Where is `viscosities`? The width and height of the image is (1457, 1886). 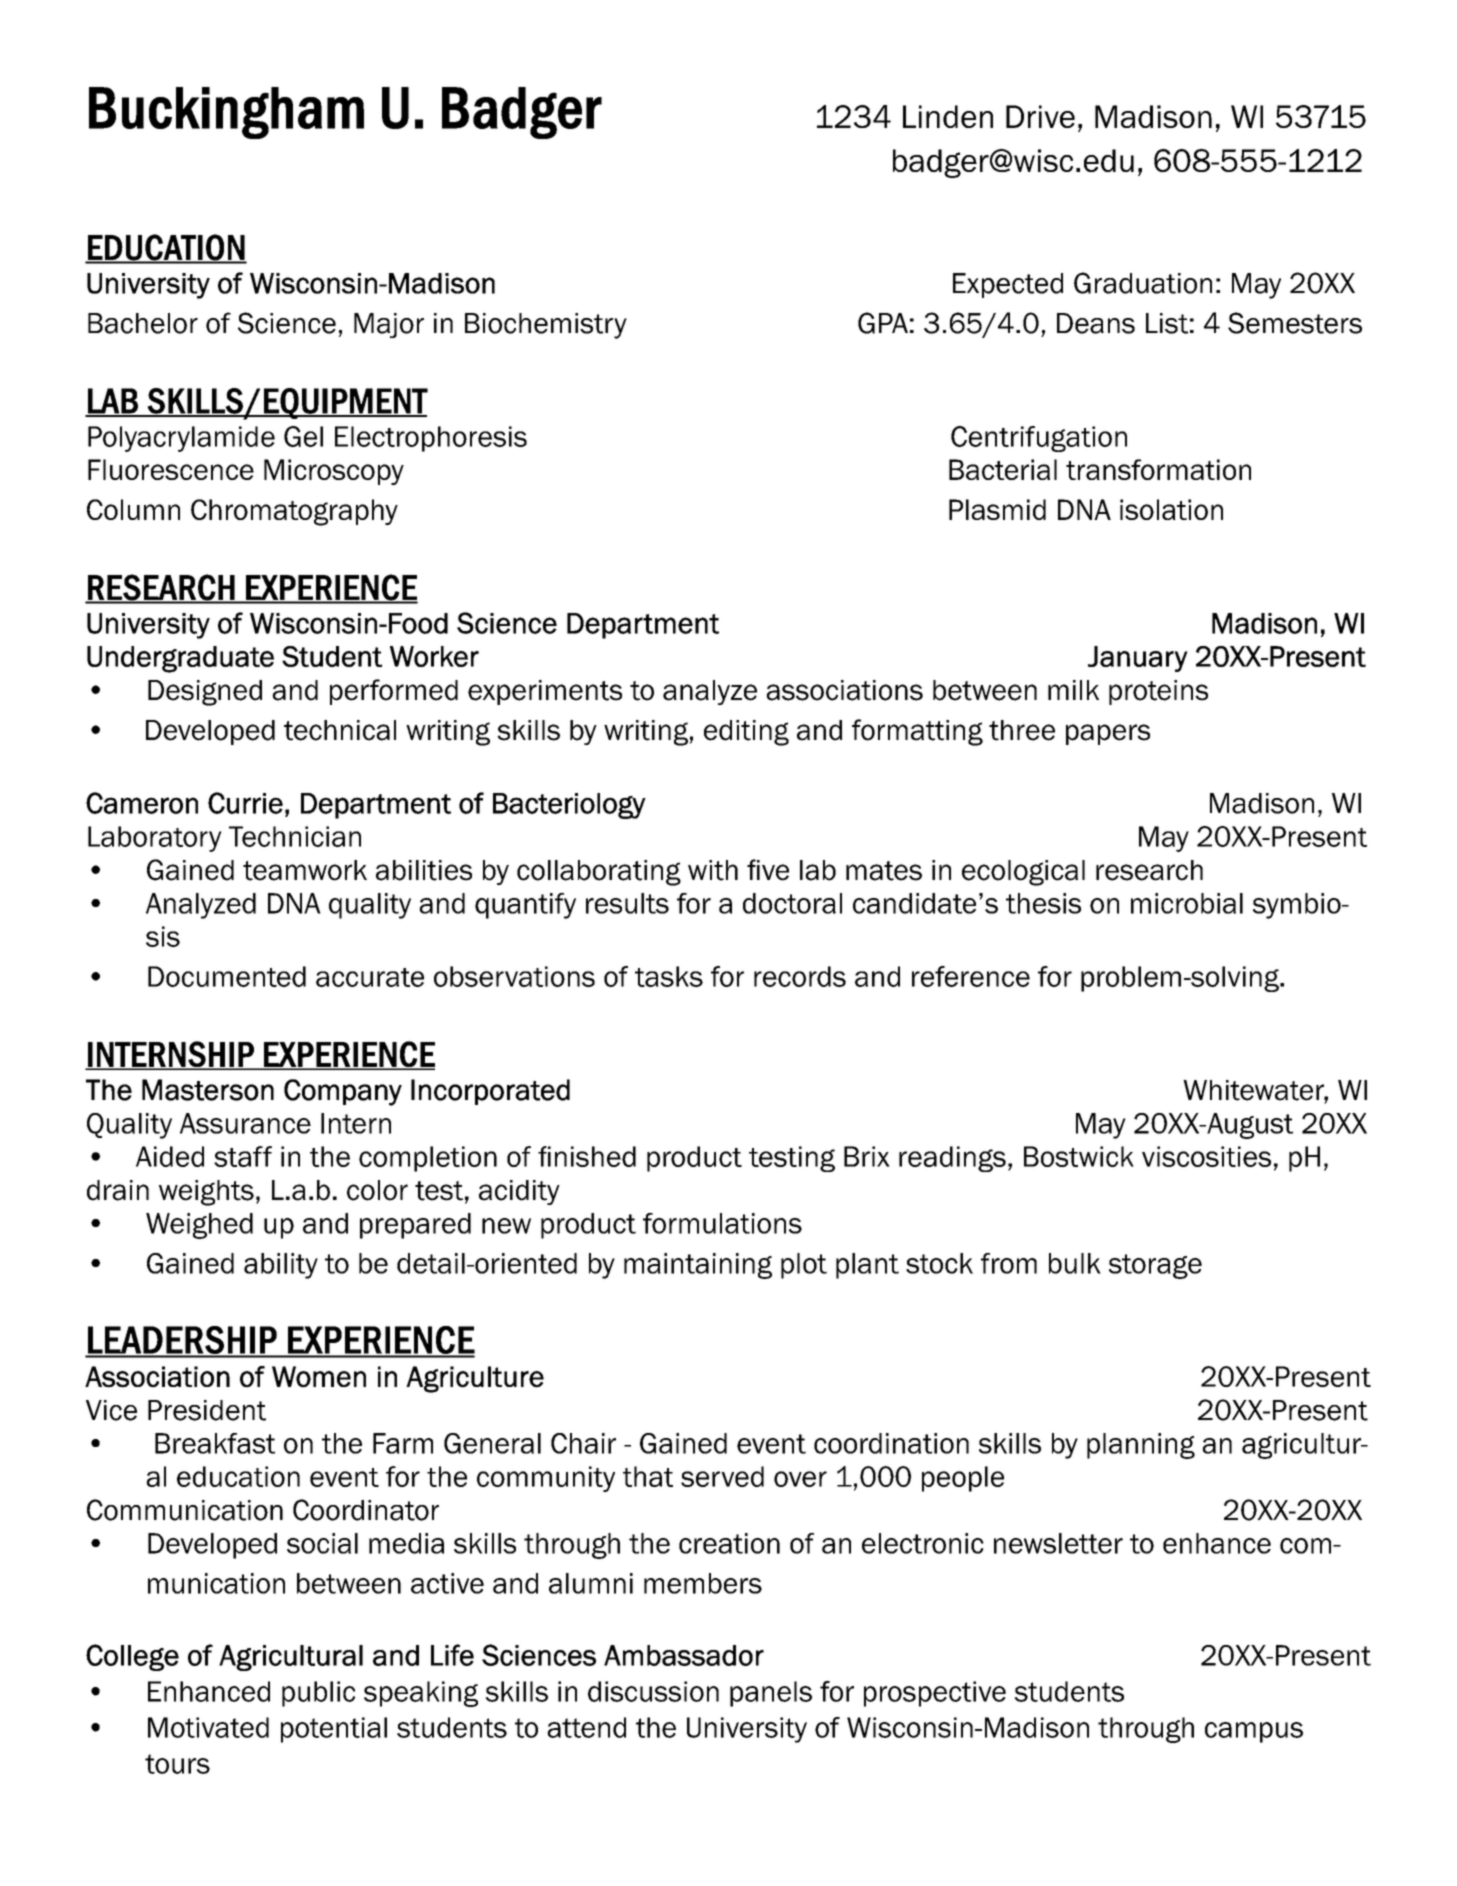
viscosities is located at coordinates (1206, 1156).
